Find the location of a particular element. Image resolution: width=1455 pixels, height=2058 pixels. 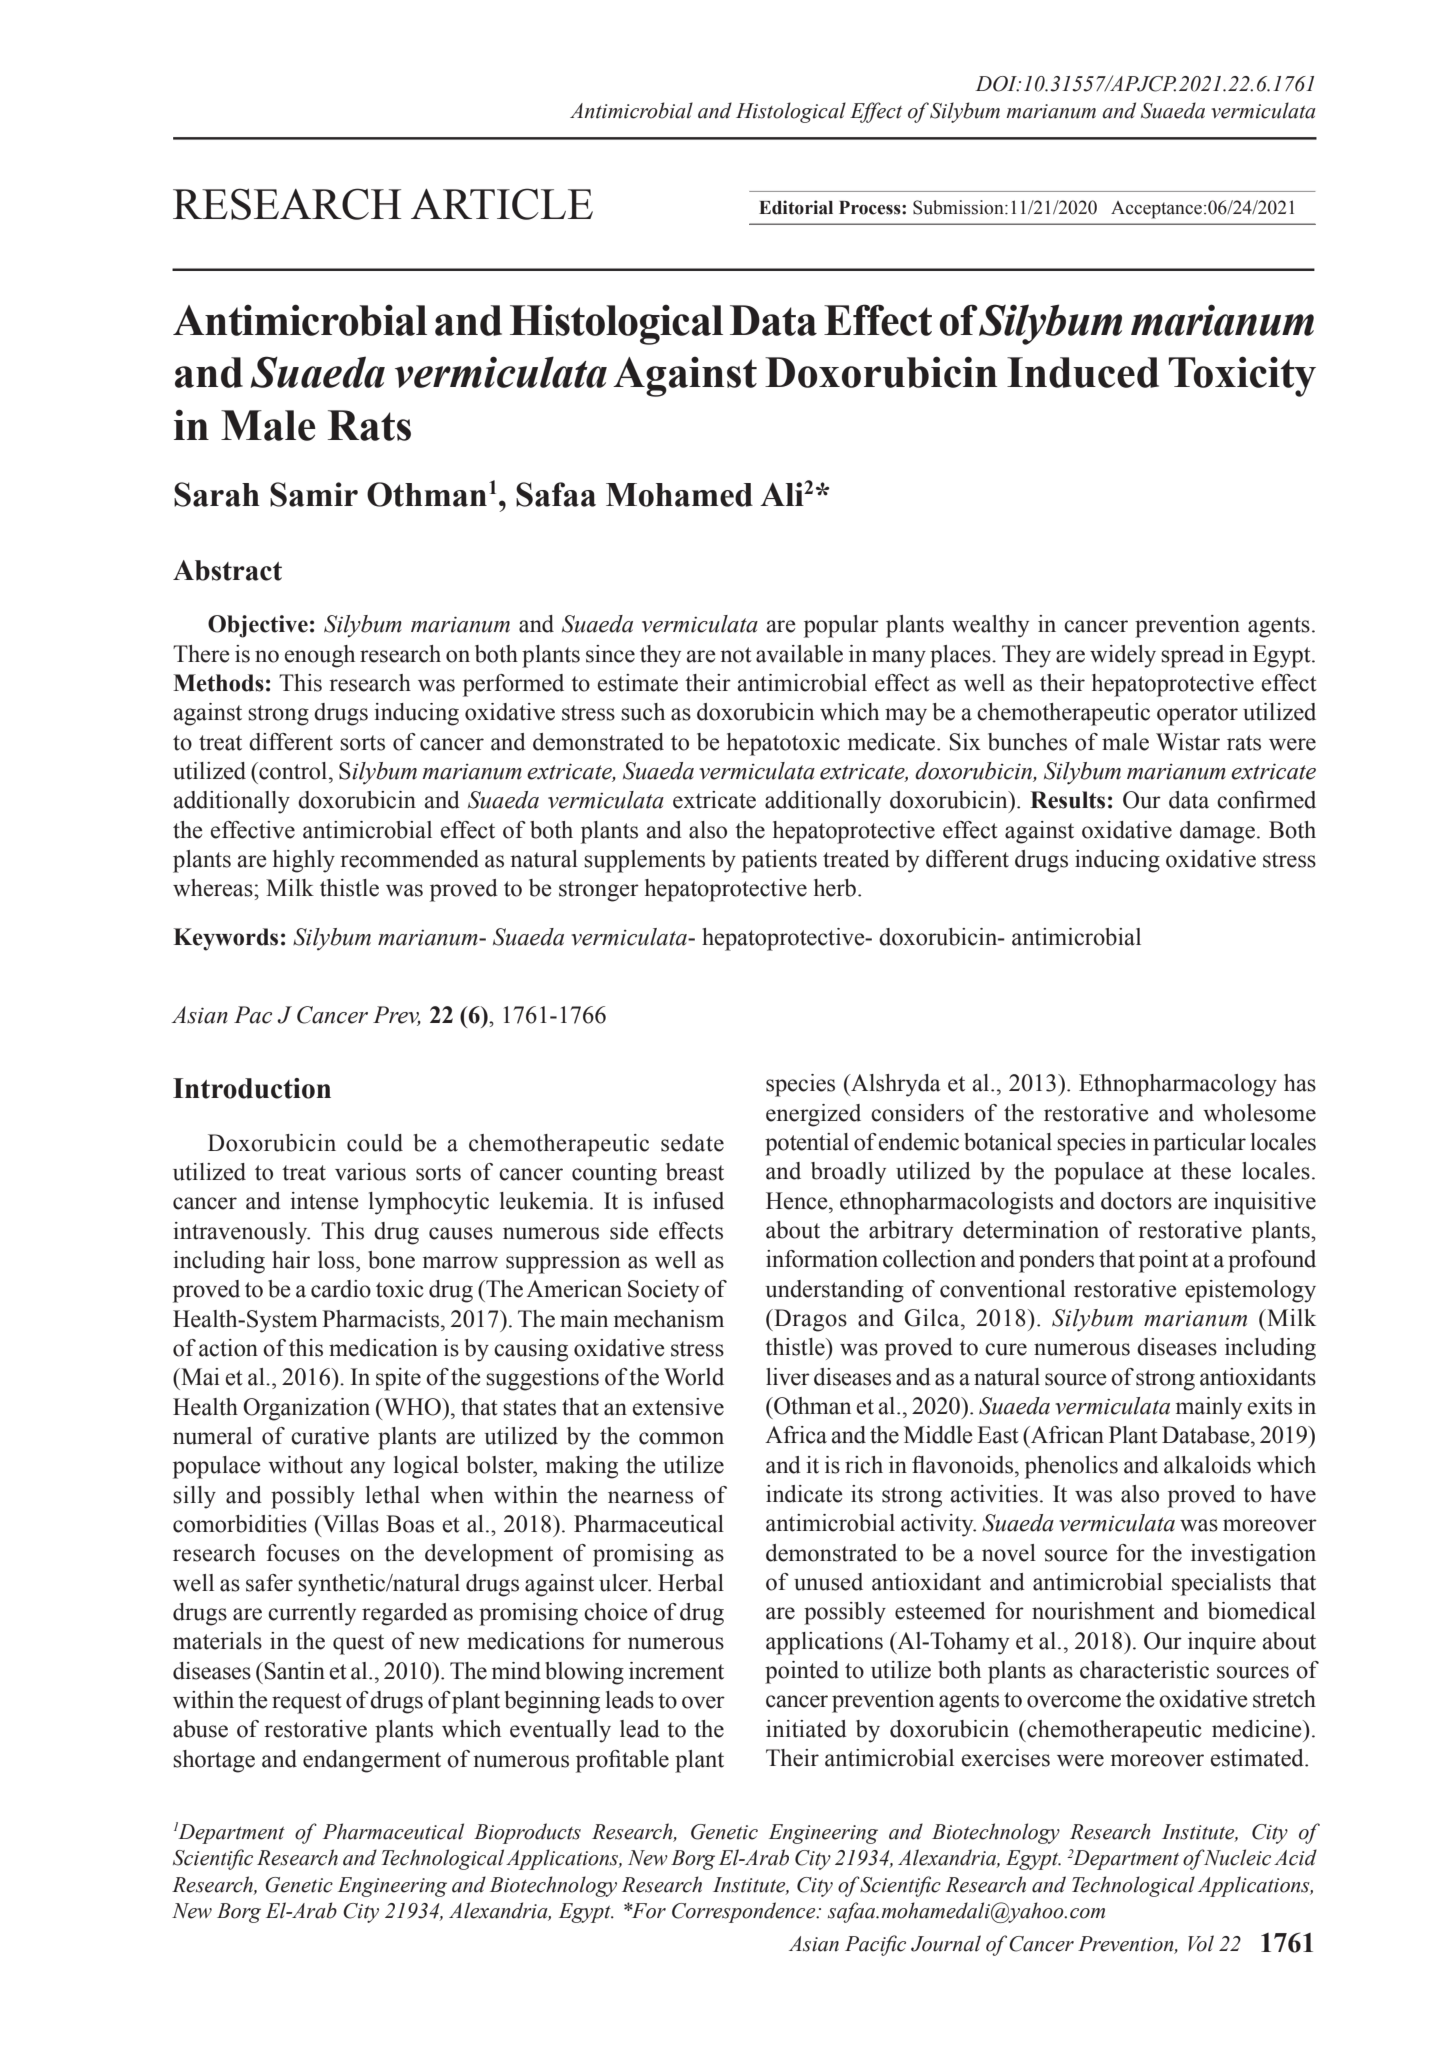

alkaloids is located at coordinates (1207, 1465).
